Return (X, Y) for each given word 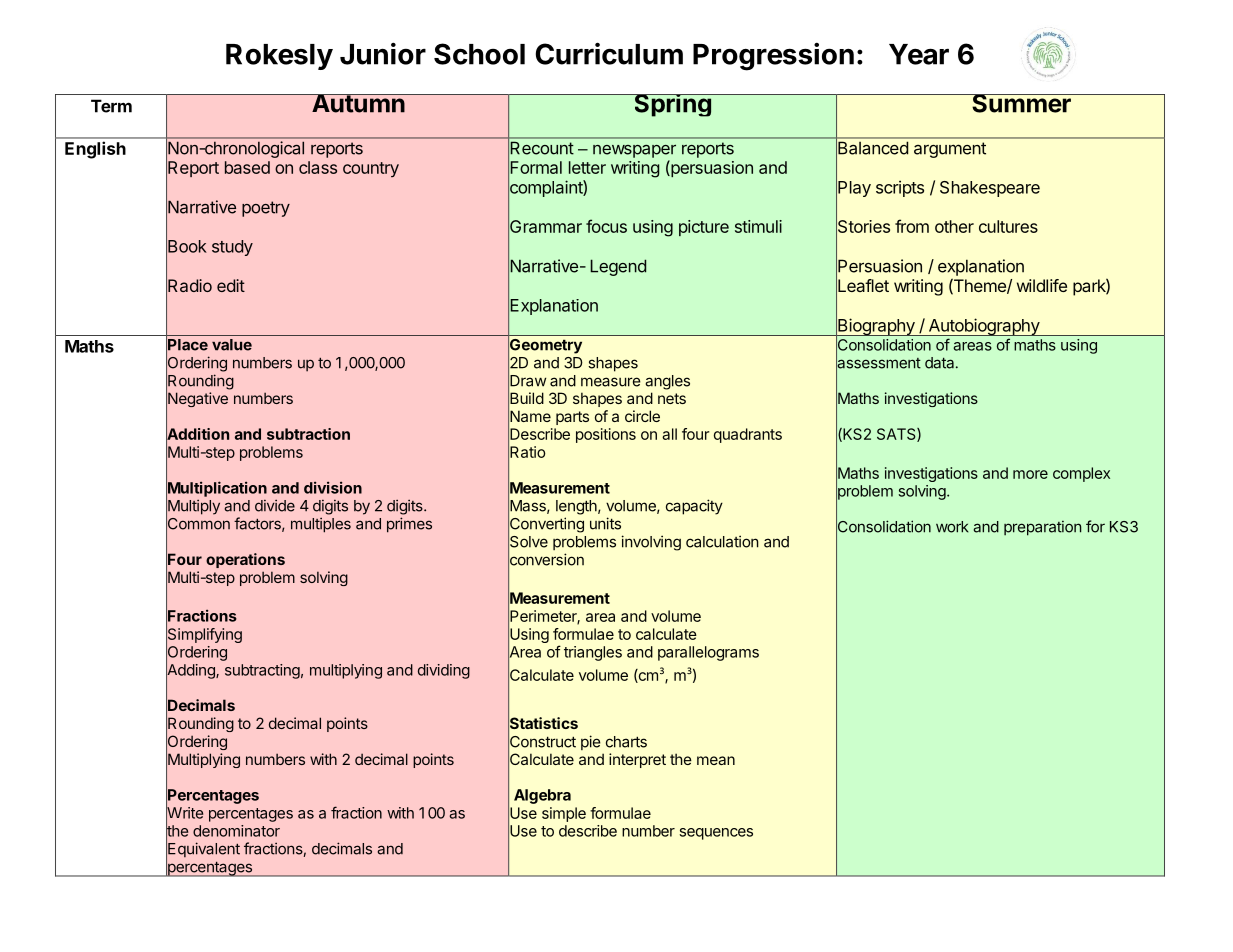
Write (184, 813)
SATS (897, 435)
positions (606, 435)
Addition (197, 434)
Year (919, 54)
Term (111, 106)
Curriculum (609, 53)
